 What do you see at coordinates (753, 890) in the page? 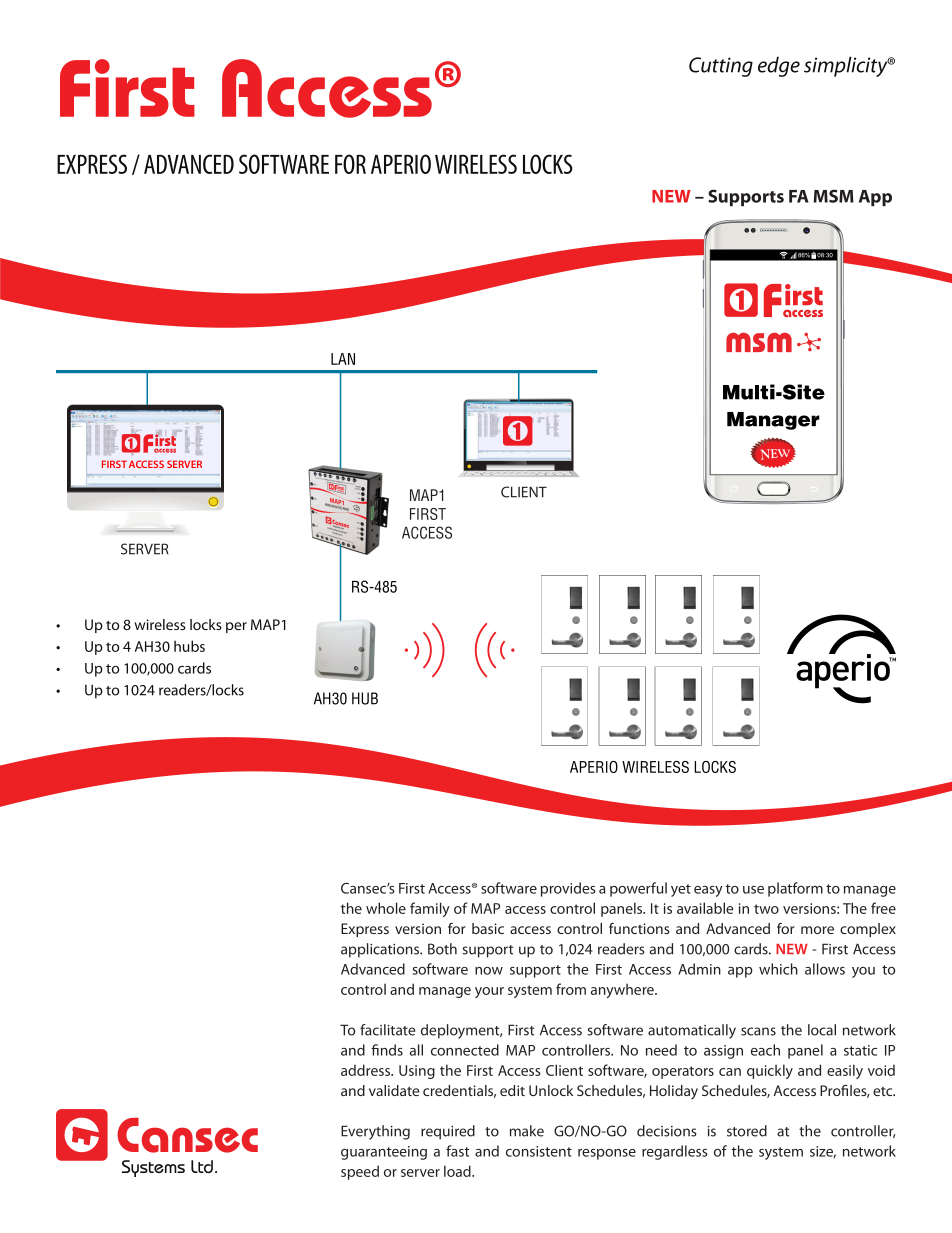
I see `use` at bounding box center [753, 890].
